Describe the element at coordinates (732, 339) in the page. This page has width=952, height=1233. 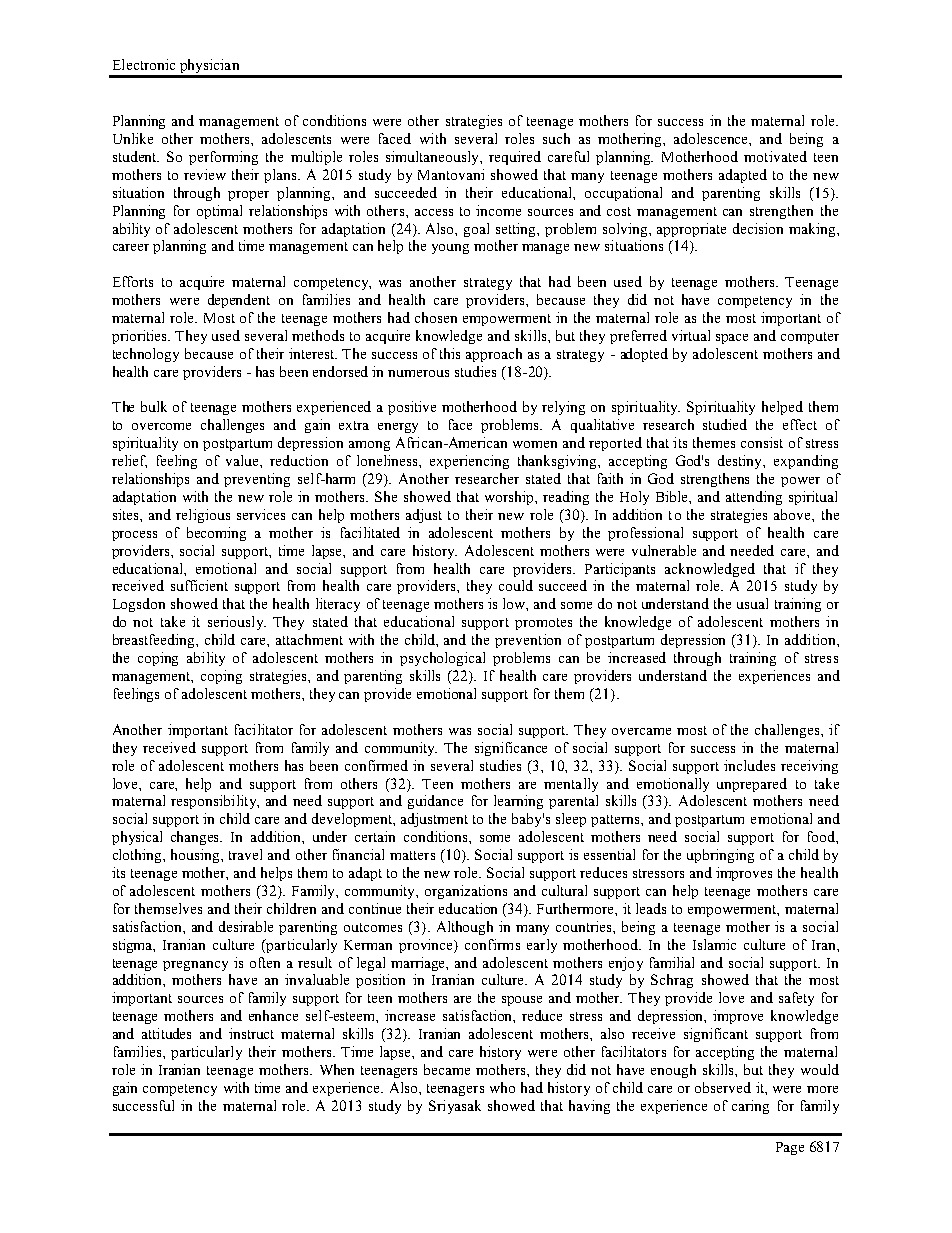
I see `space` at that location.
